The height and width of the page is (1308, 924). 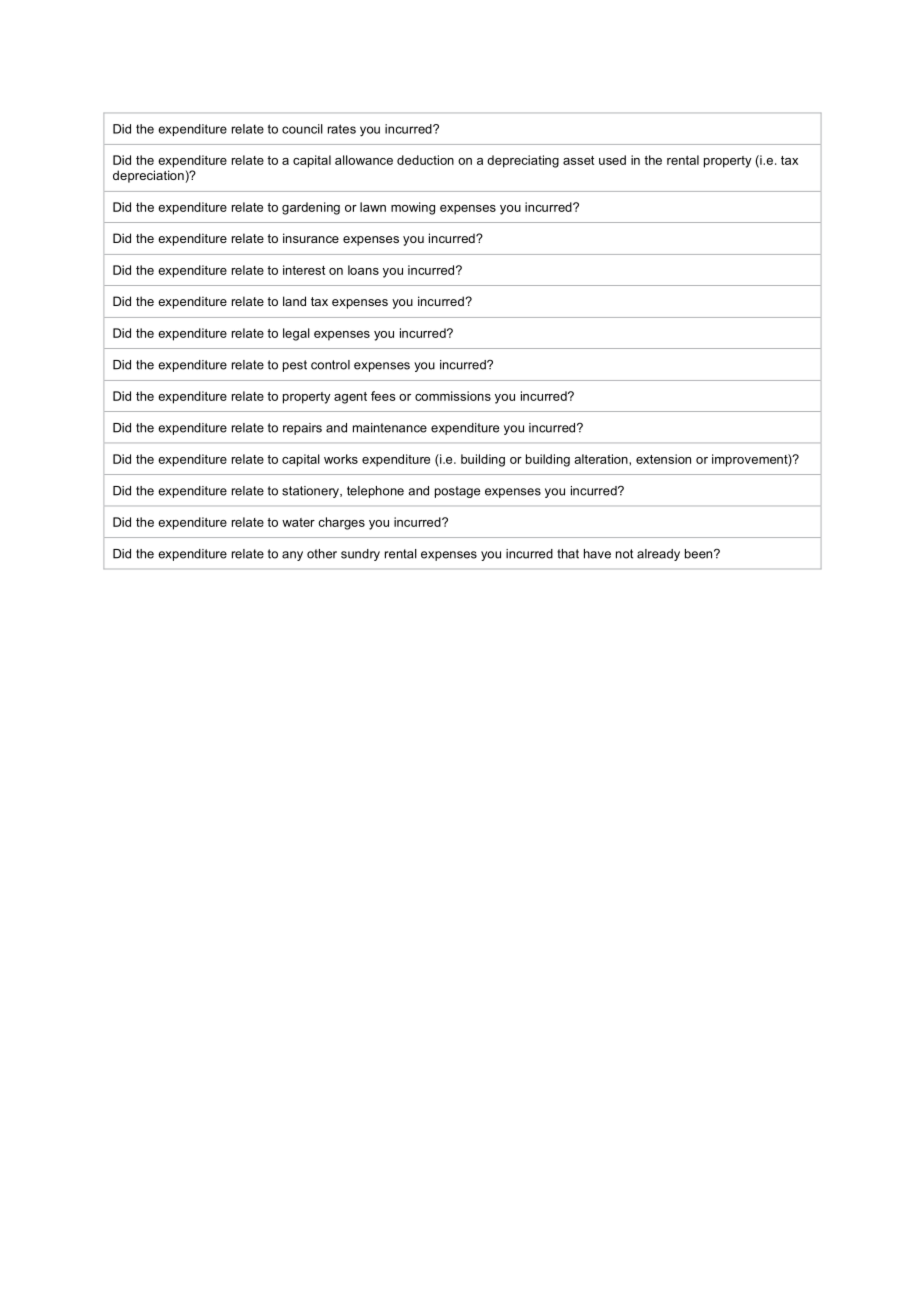 I want to click on alteration, so click(x=602, y=459).
